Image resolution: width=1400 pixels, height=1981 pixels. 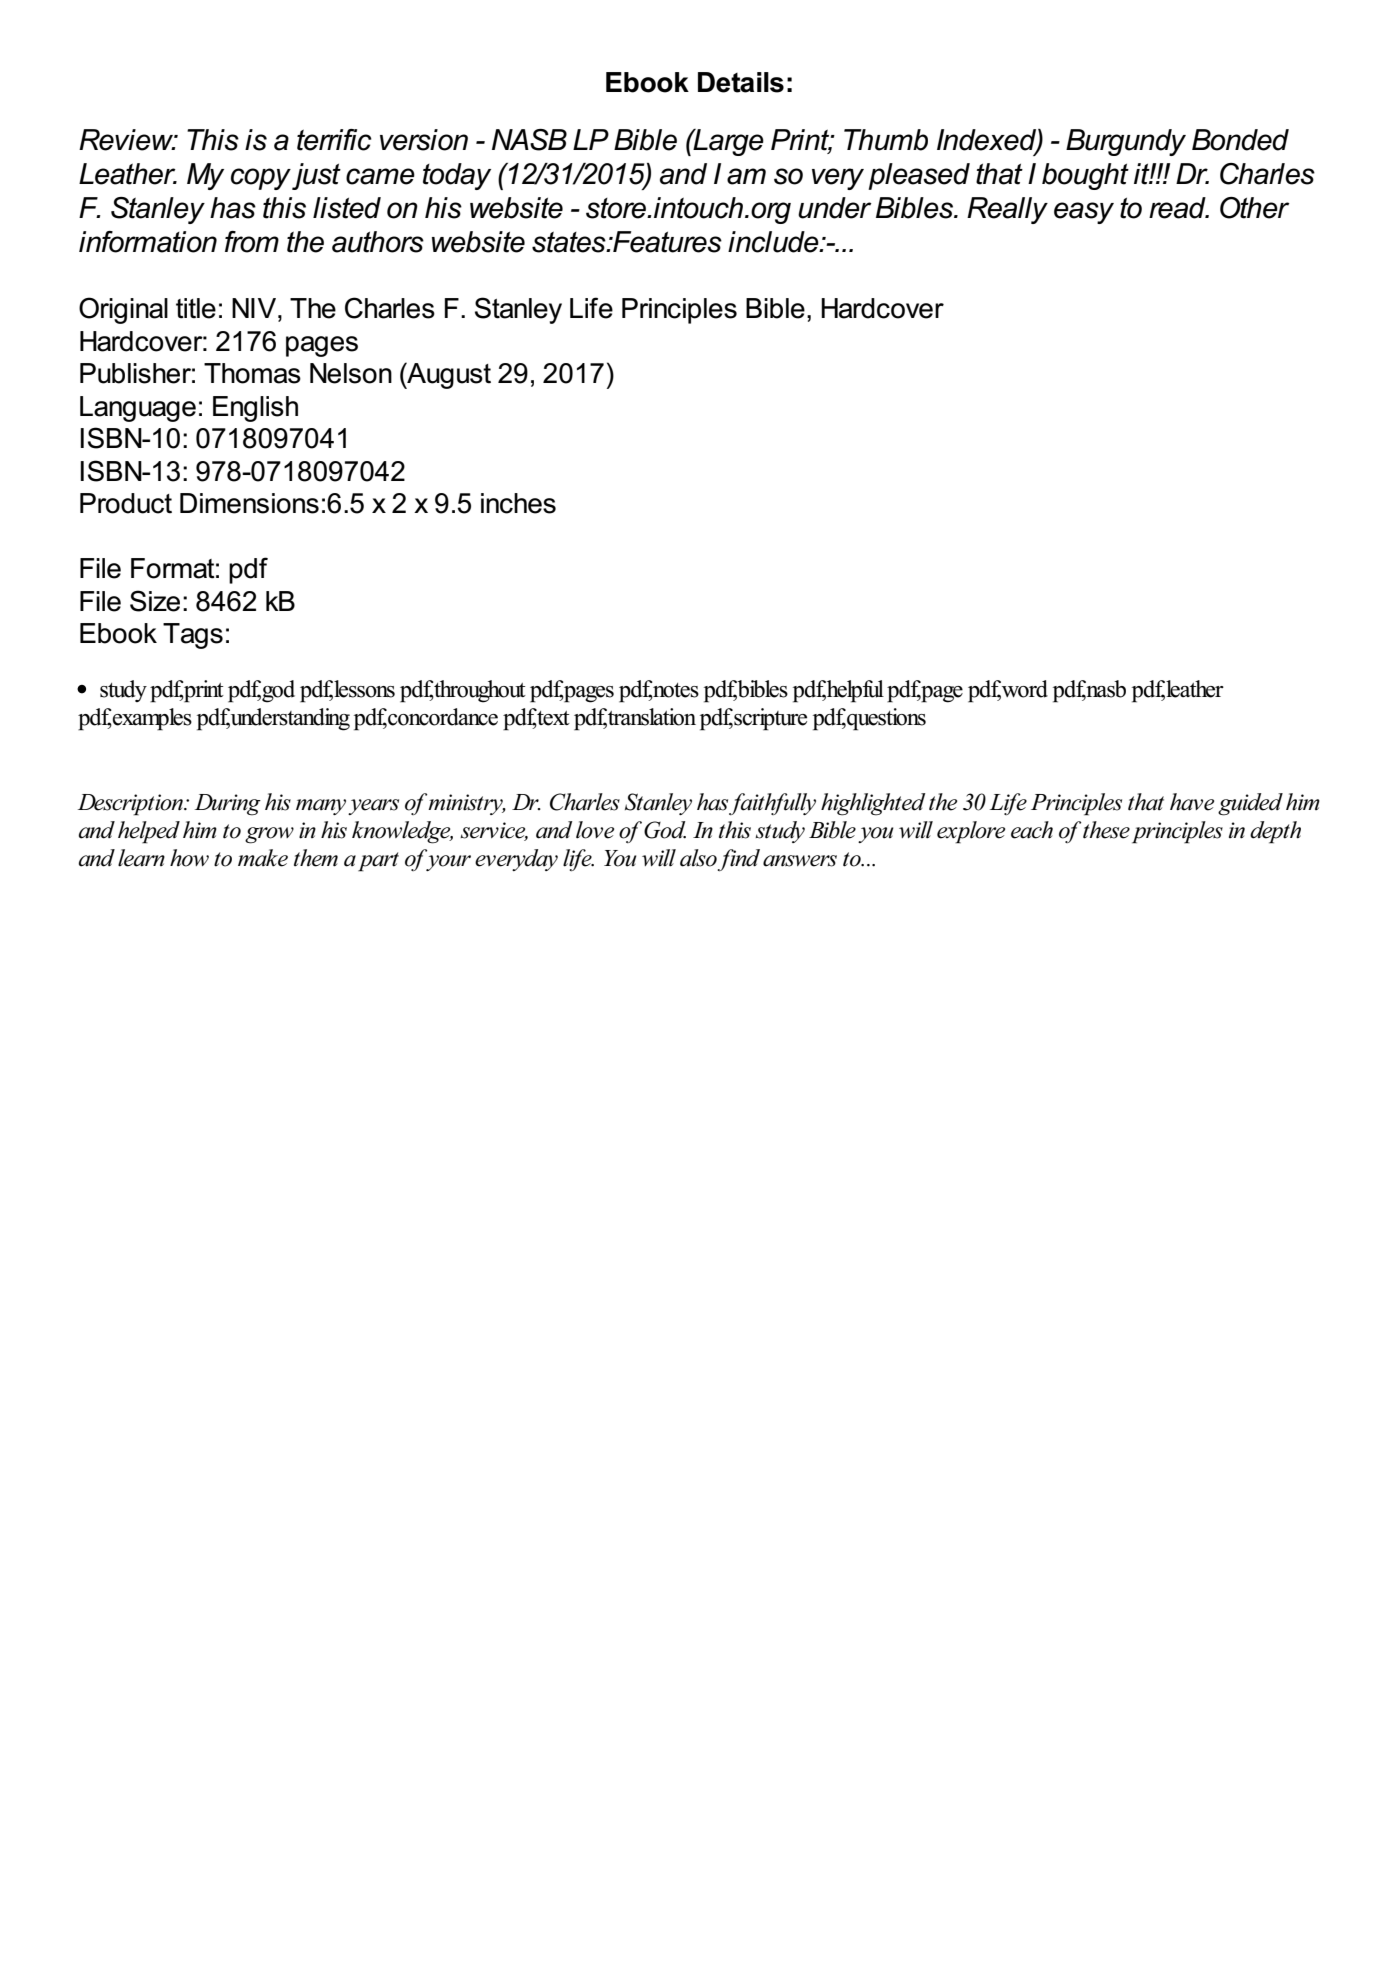 What do you see at coordinates (155, 601) in the screenshot?
I see `Size` at bounding box center [155, 601].
